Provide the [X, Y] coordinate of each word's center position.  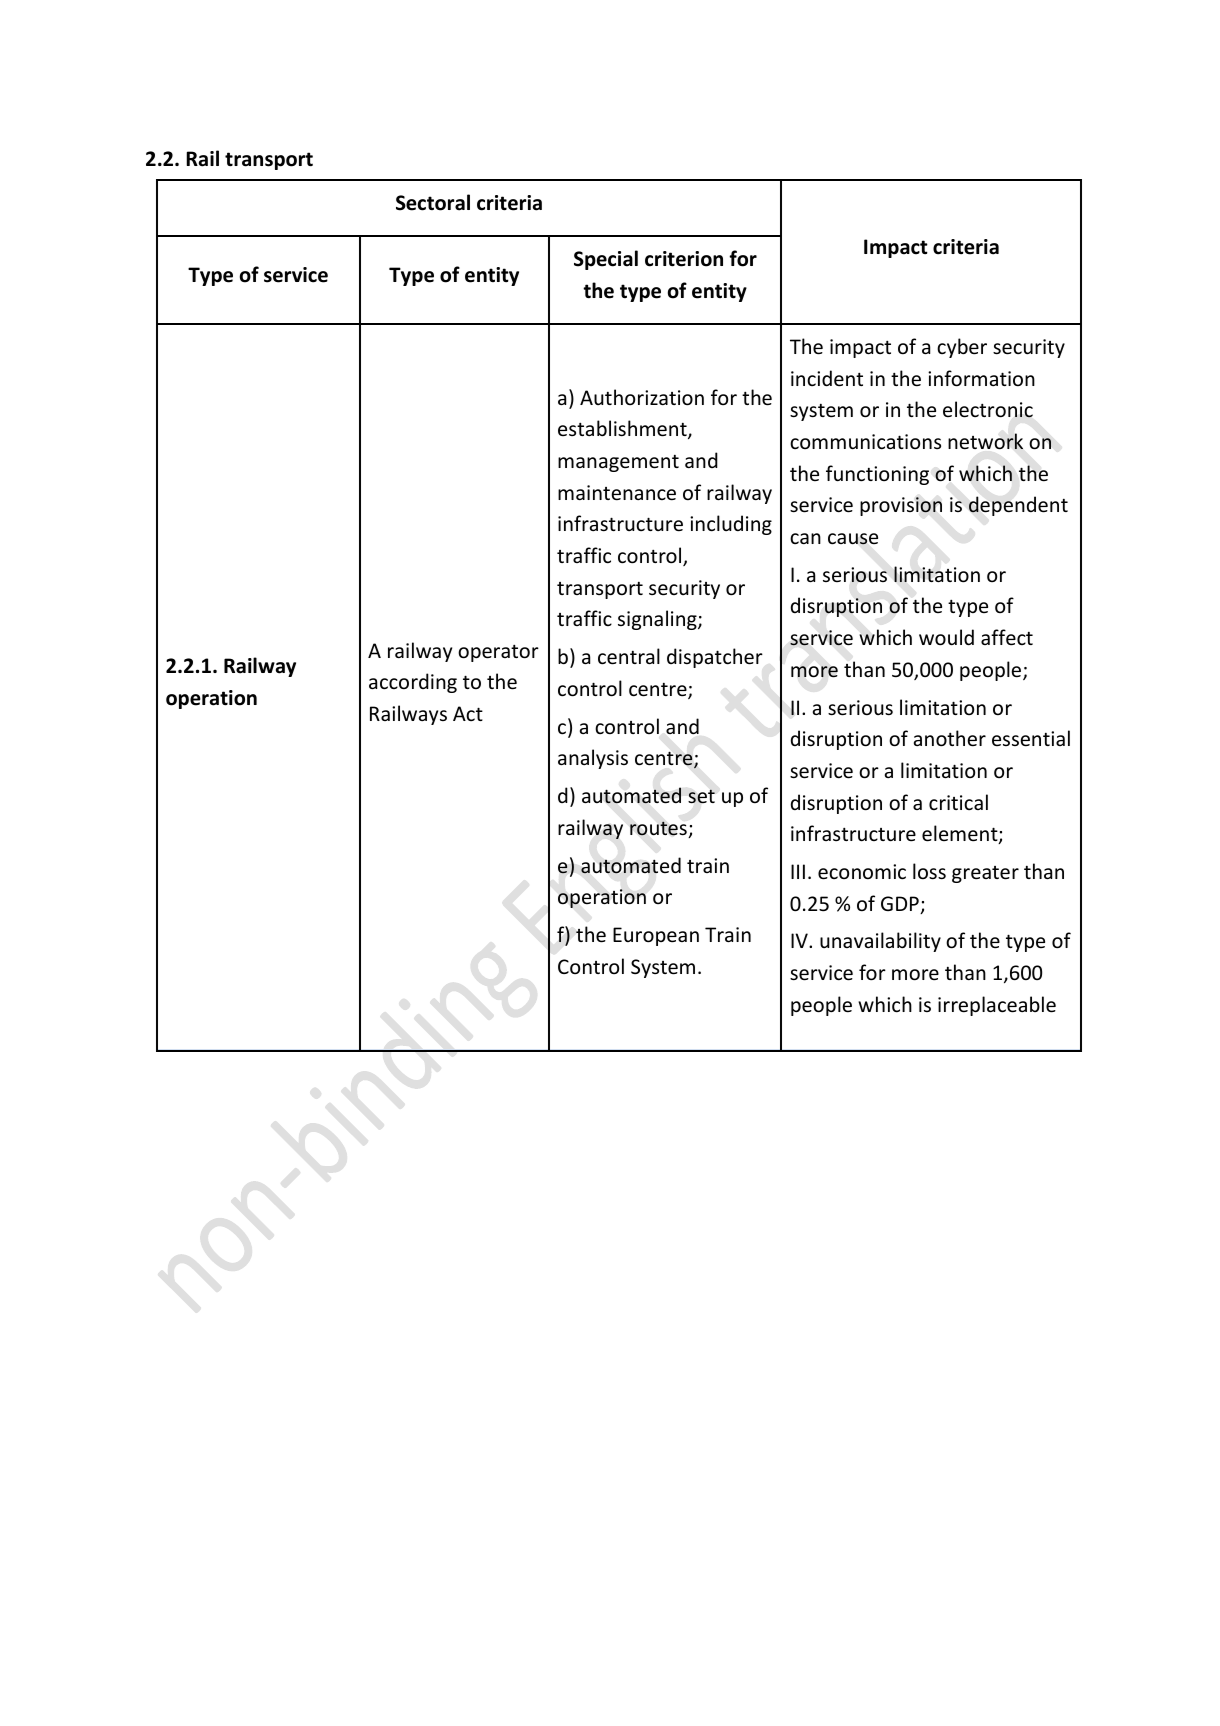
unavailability [880, 942]
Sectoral [433, 202]
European [656, 936]
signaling [658, 620]
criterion [684, 259]
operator [498, 653]
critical [958, 802]
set [701, 796]
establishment [623, 429]
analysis [593, 759]
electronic [988, 409]
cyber [962, 348]
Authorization [642, 397]
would [946, 637]
